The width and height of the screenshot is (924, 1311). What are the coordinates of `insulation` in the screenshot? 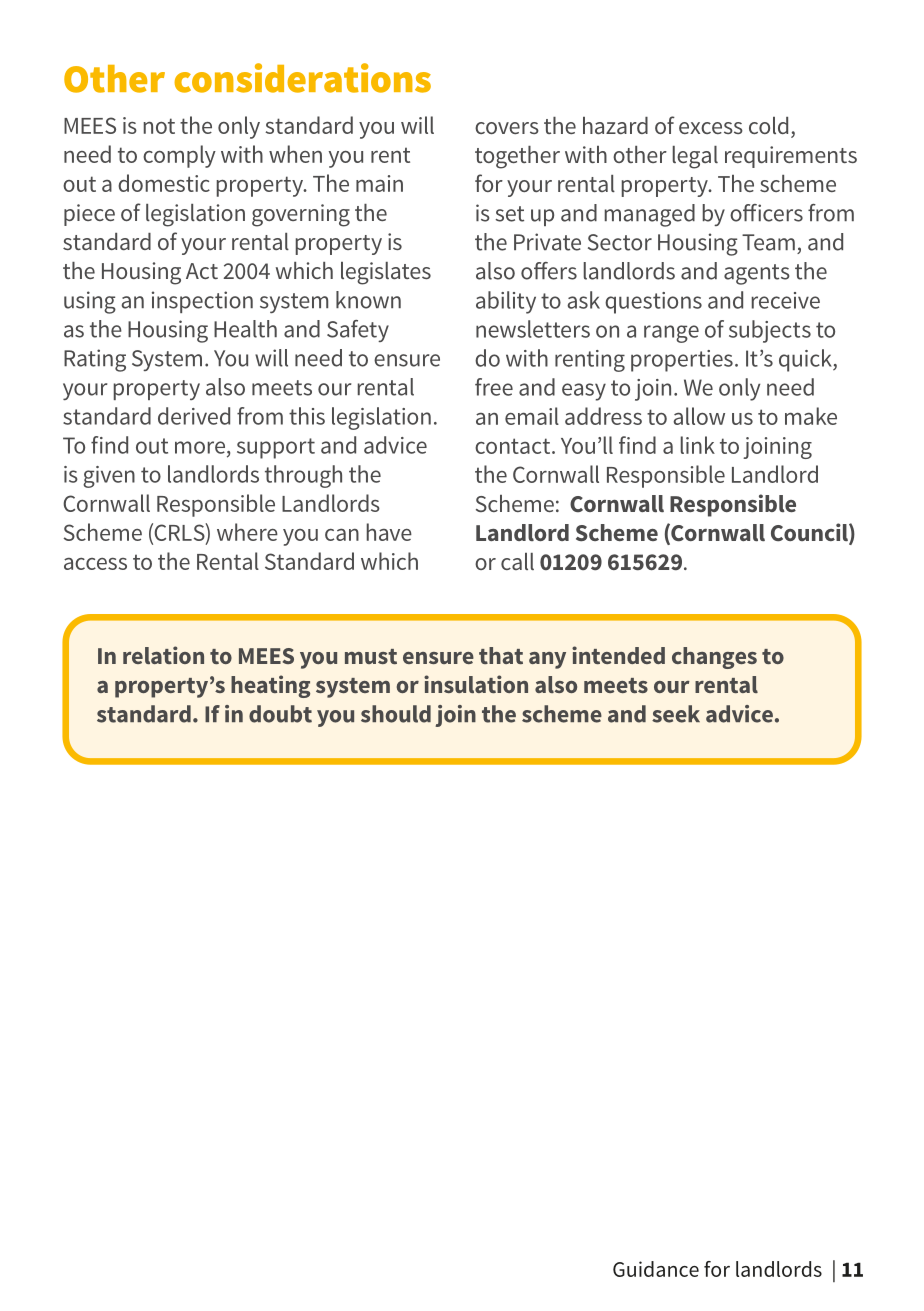 It's located at (476, 684).
